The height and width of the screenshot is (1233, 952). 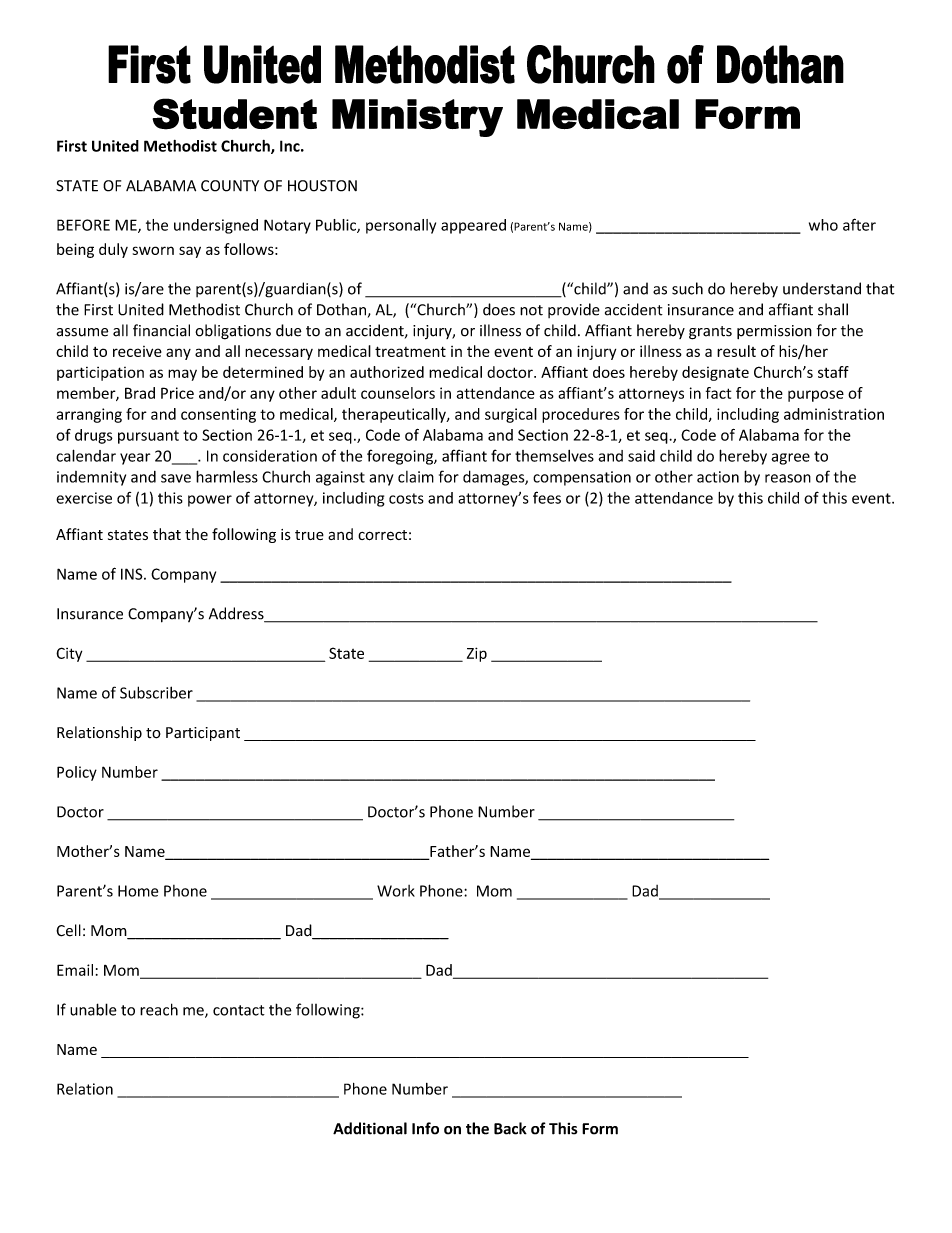 What do you see at coordinates (511, 415) in the screenshot?
I see `surgical` at bounding box center [511, 415].
